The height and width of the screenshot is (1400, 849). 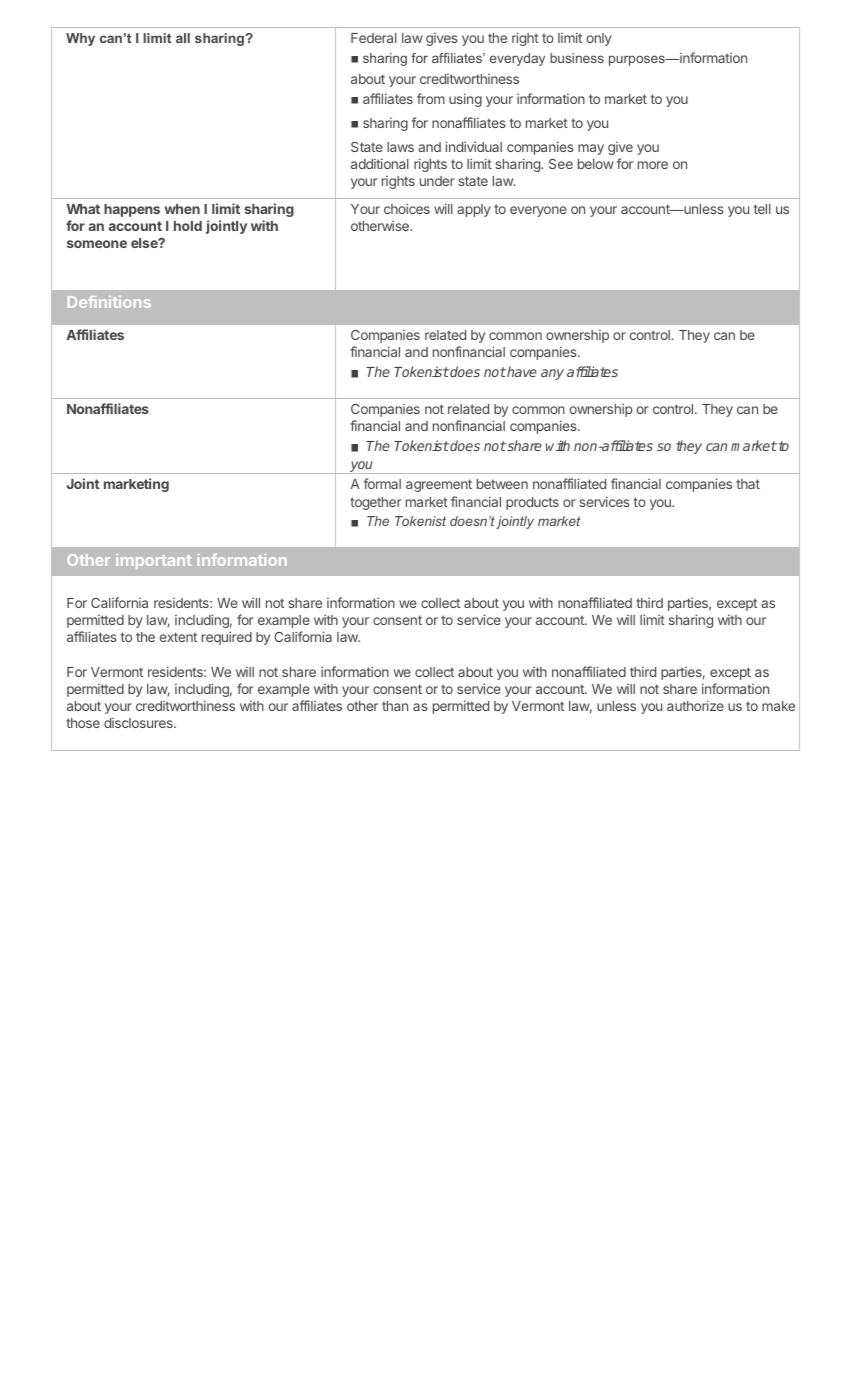 What do you see at coordinates (109, 302) in the screenshot?
I see `Definitions` at bounding box center [109, 302].
